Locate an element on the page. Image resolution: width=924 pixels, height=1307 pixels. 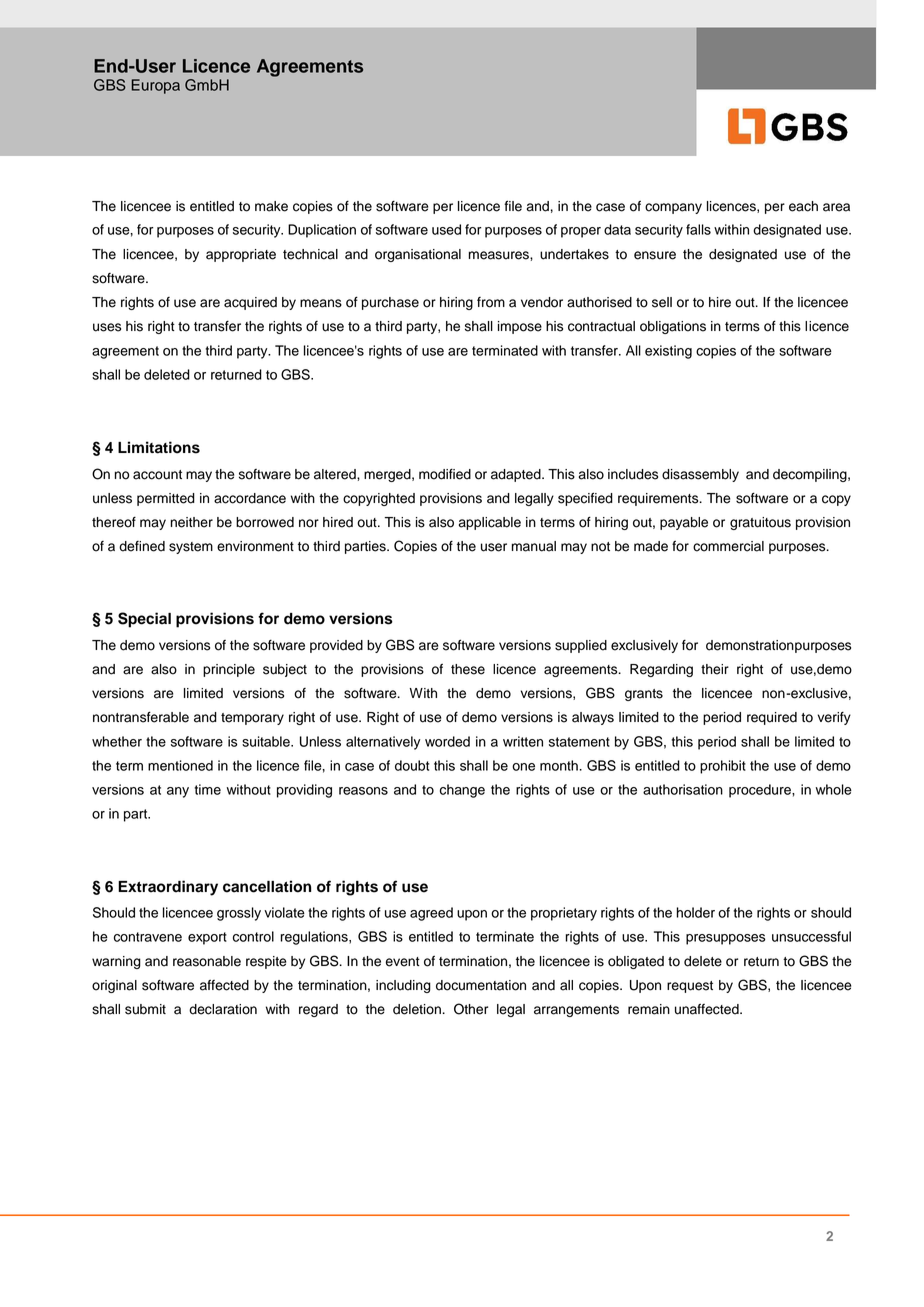
reasonable is located at coordinates (207, 961).
